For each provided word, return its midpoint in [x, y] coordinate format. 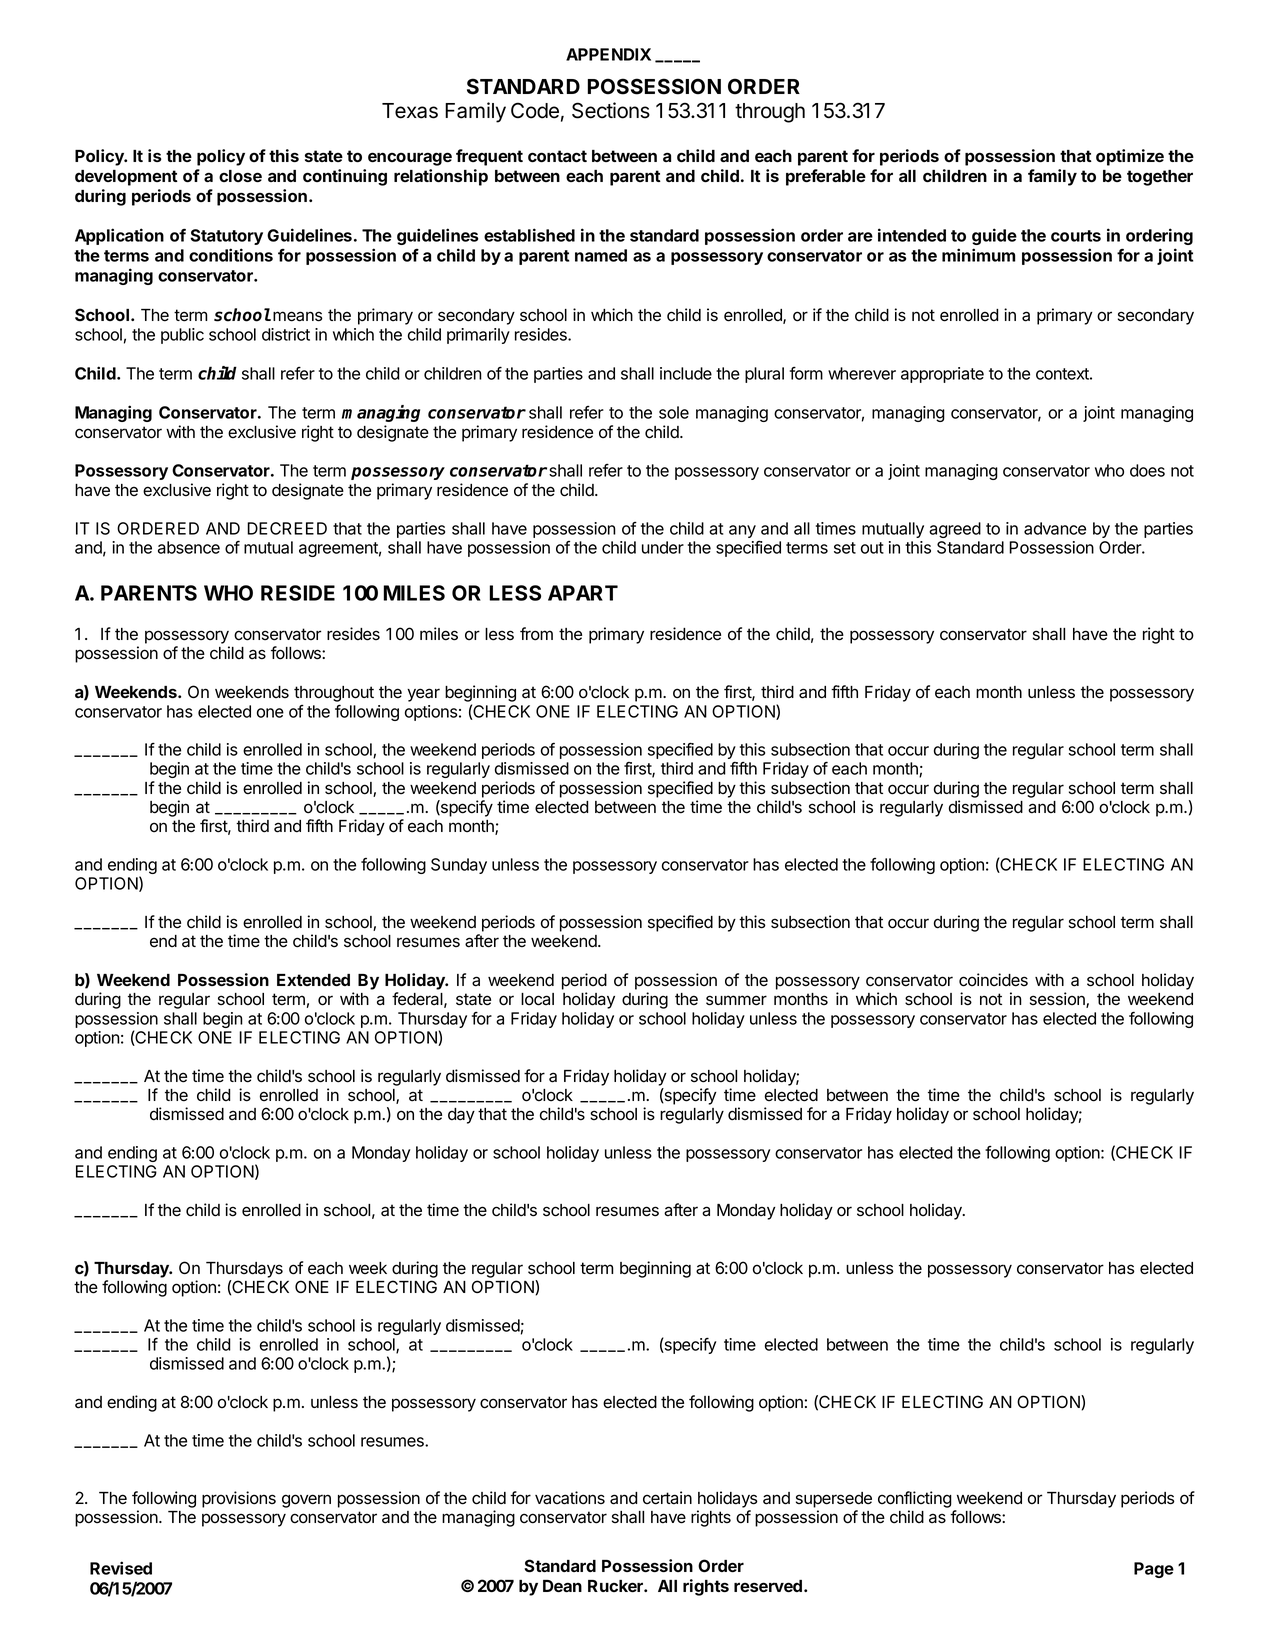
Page [1154, 1570]
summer [736, 1000]
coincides [993, 980]
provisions [239, 1499]
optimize [1130, 157]
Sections [611, 110]
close [240, 176]
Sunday [459, 866]
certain [667, 1498]
